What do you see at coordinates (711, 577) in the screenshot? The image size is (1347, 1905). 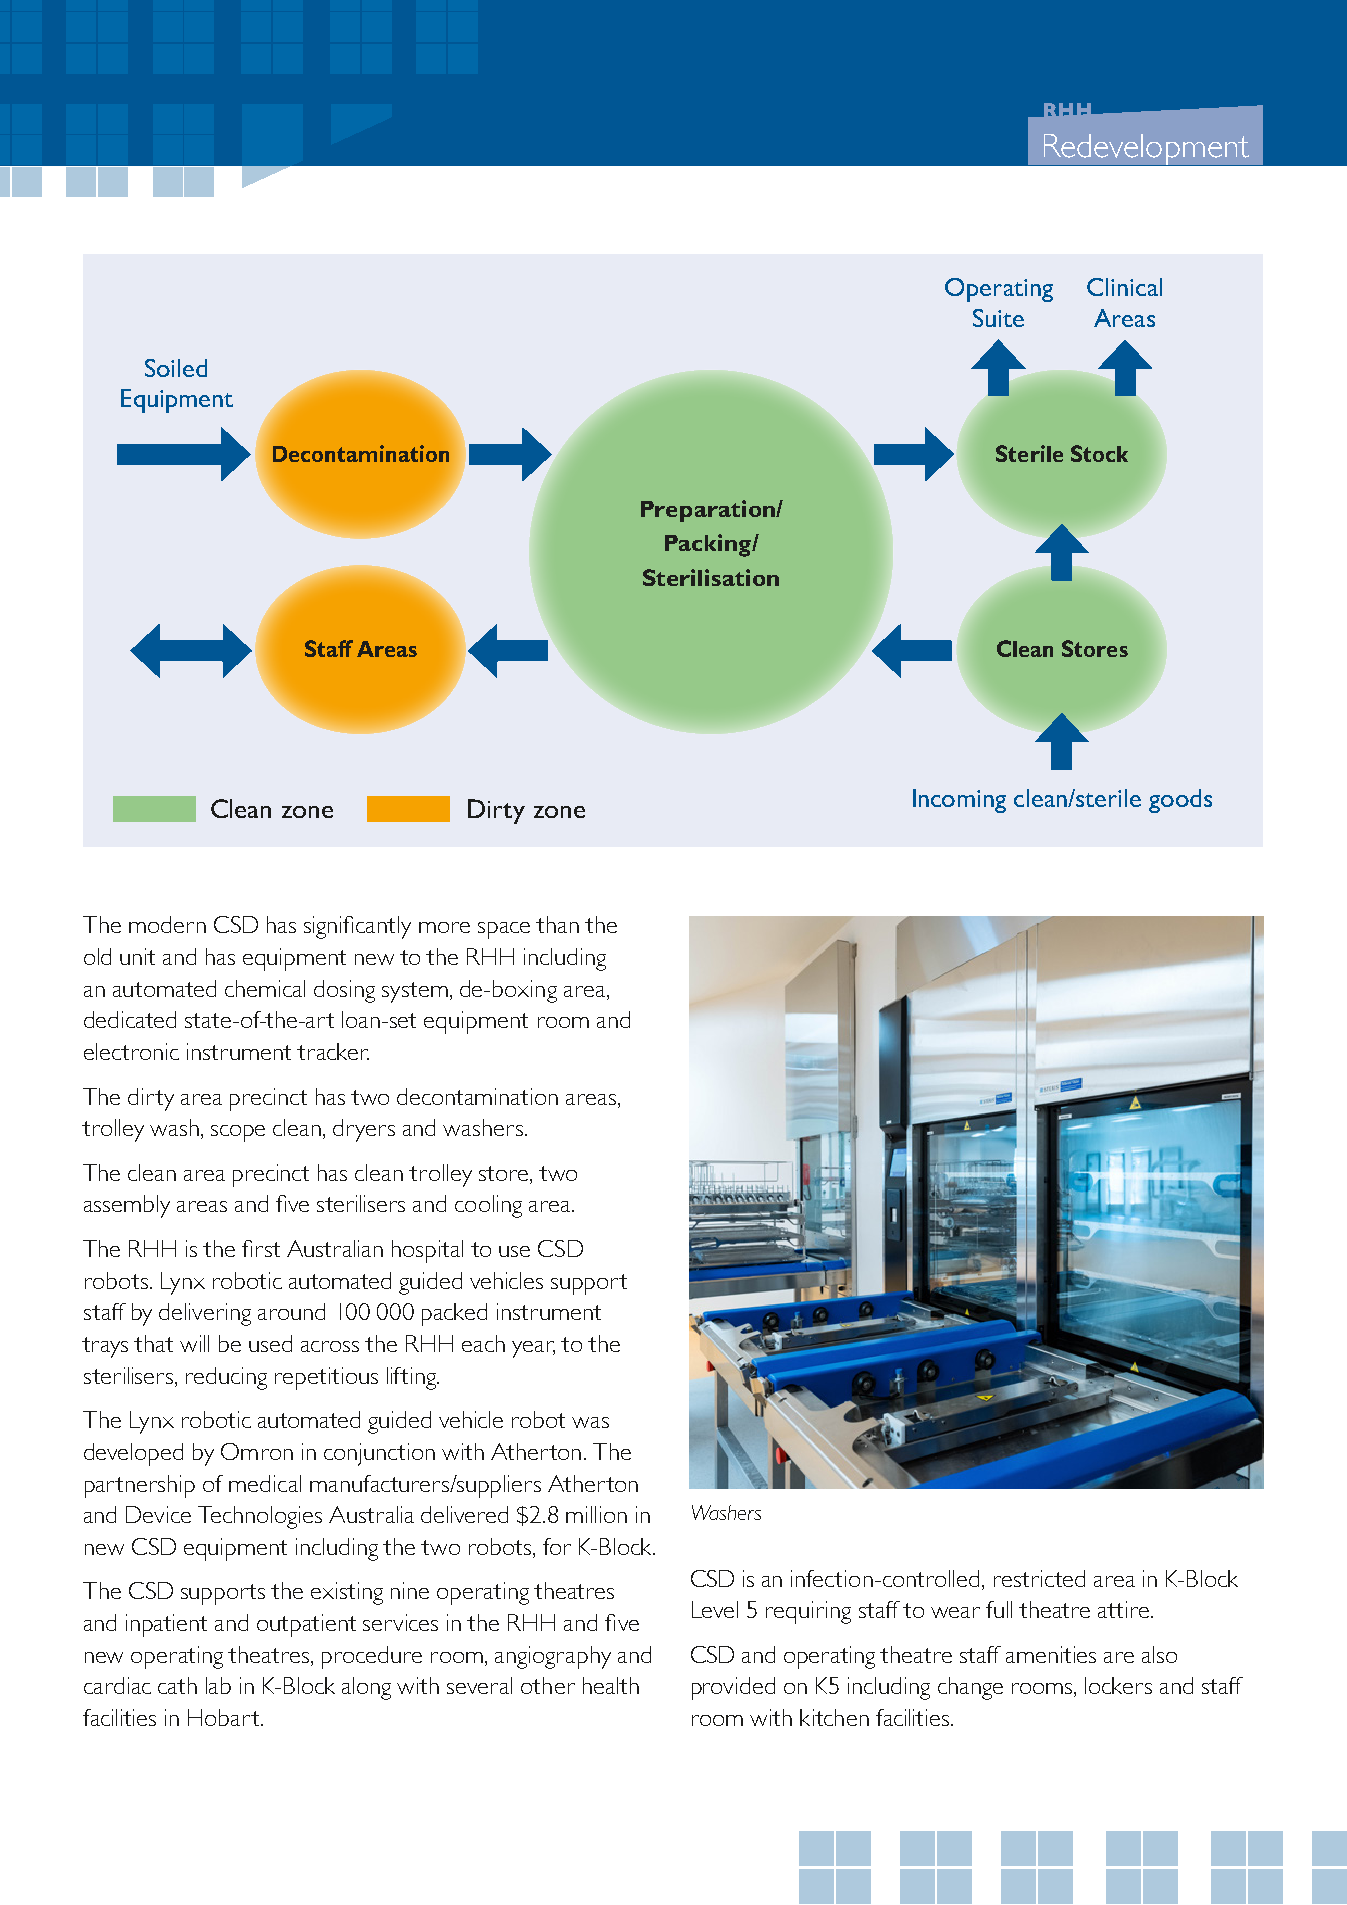 I see `Sterilisation` at bounding box center [711, 577].
